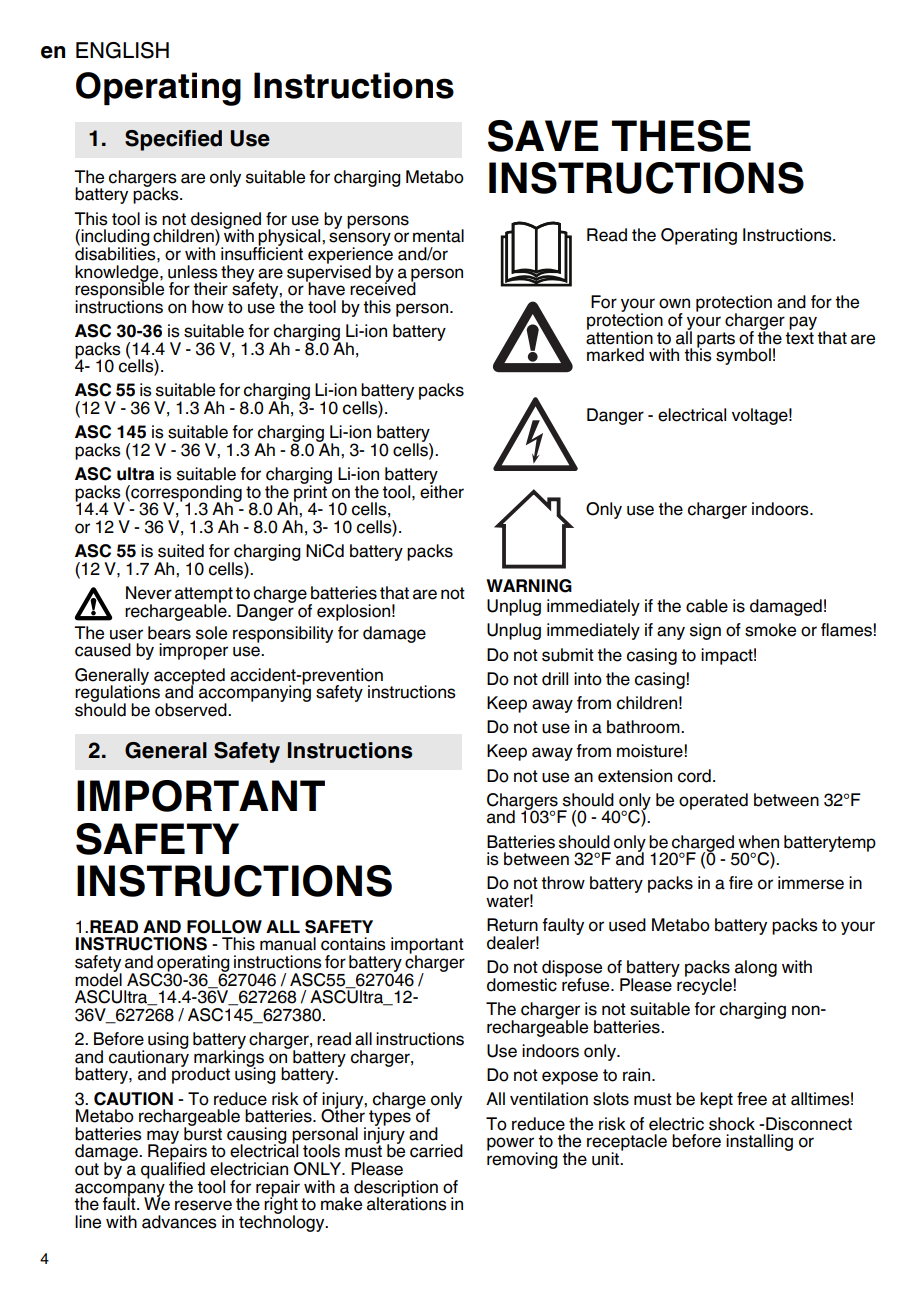  I want to click on fire, so click(741, 883).
